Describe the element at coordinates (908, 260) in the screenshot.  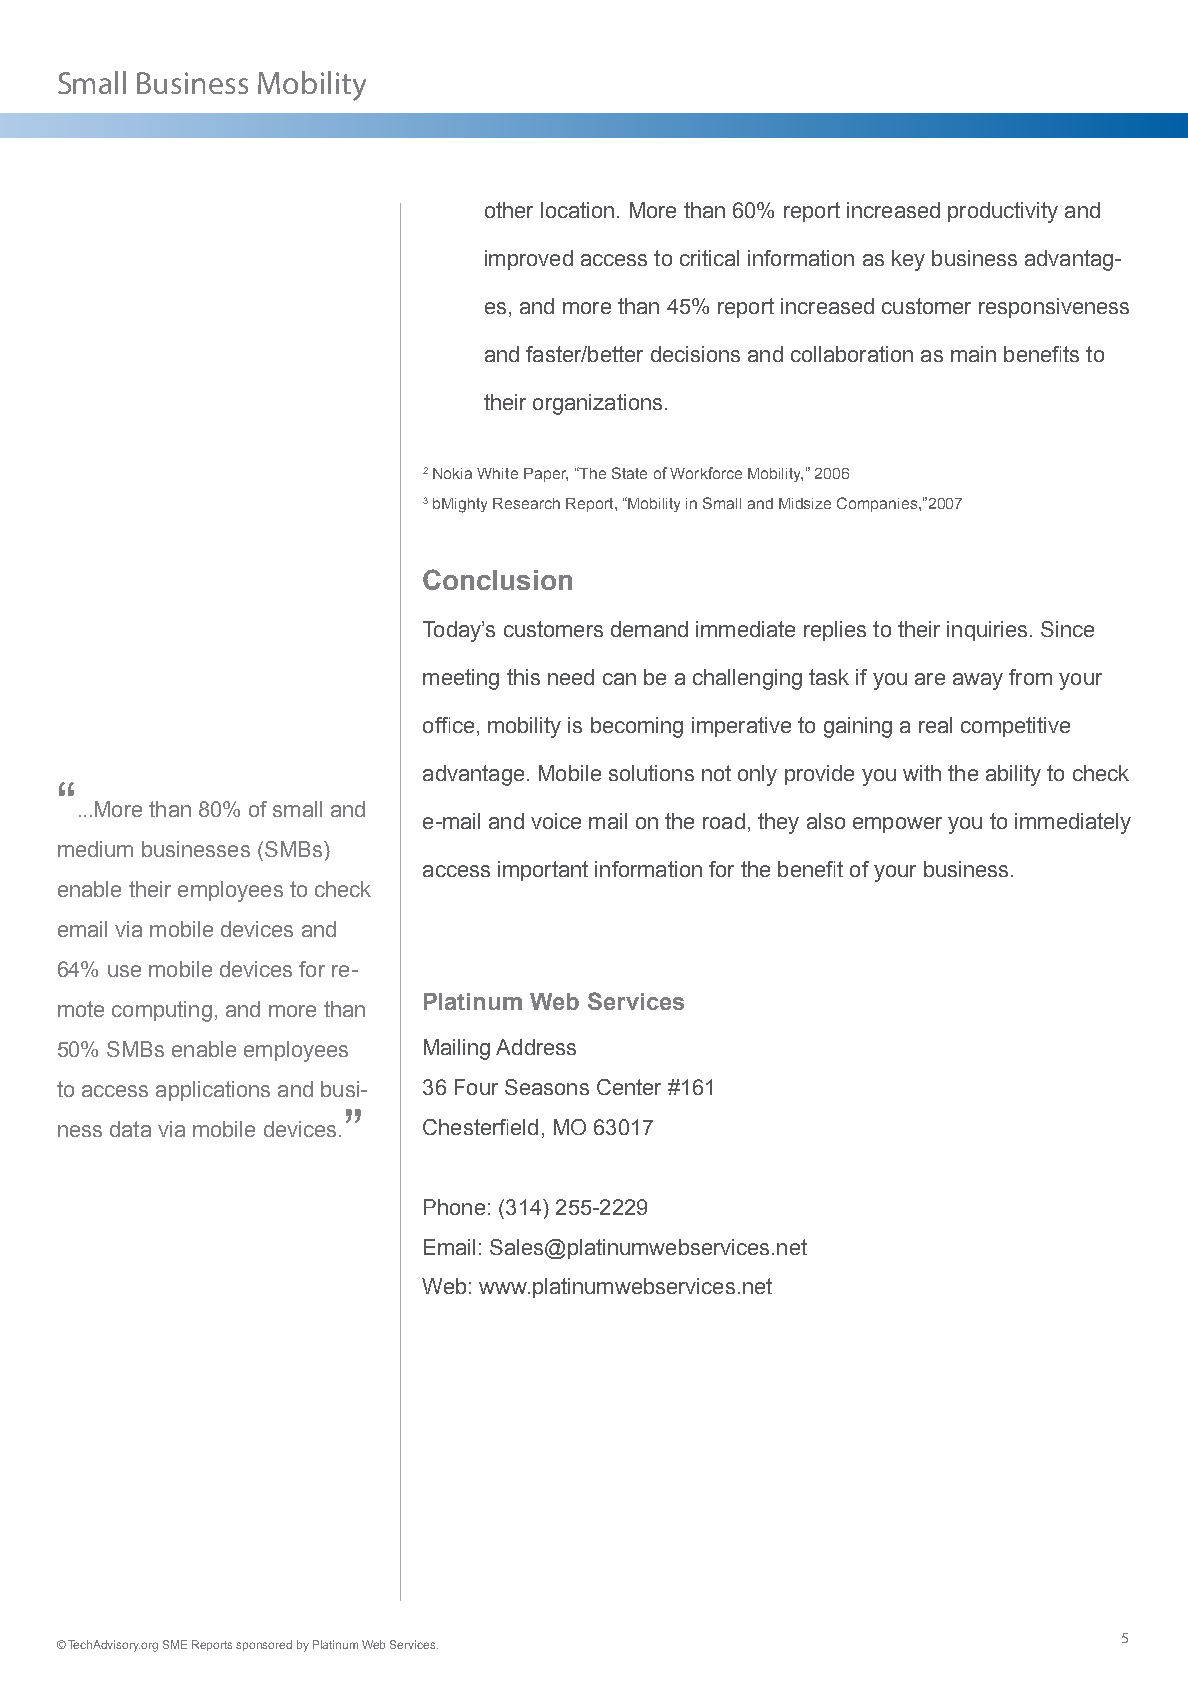
I see `key` at that location.
